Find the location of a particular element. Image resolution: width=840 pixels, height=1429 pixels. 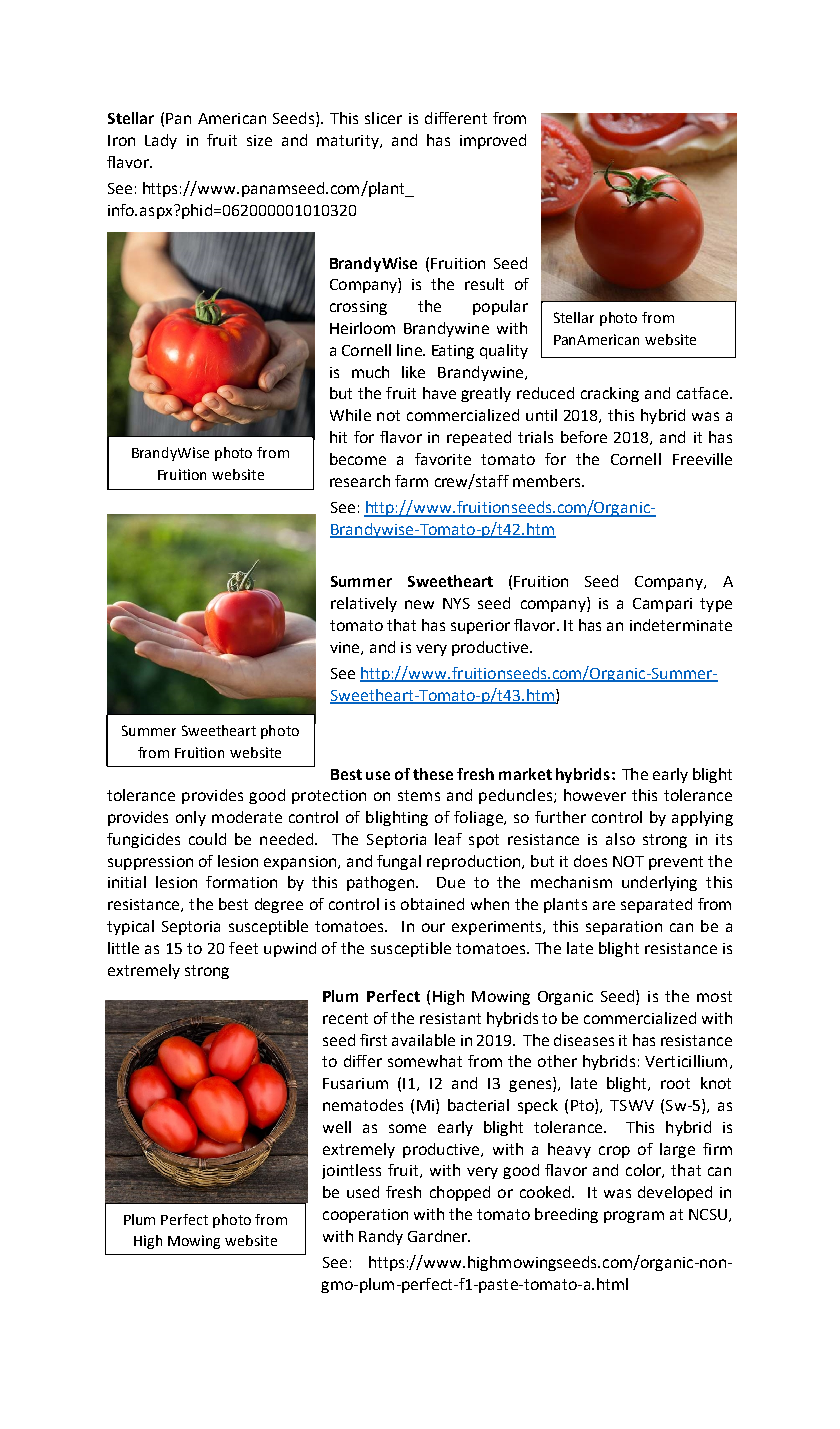

could is located at coordinates (207, 839).
